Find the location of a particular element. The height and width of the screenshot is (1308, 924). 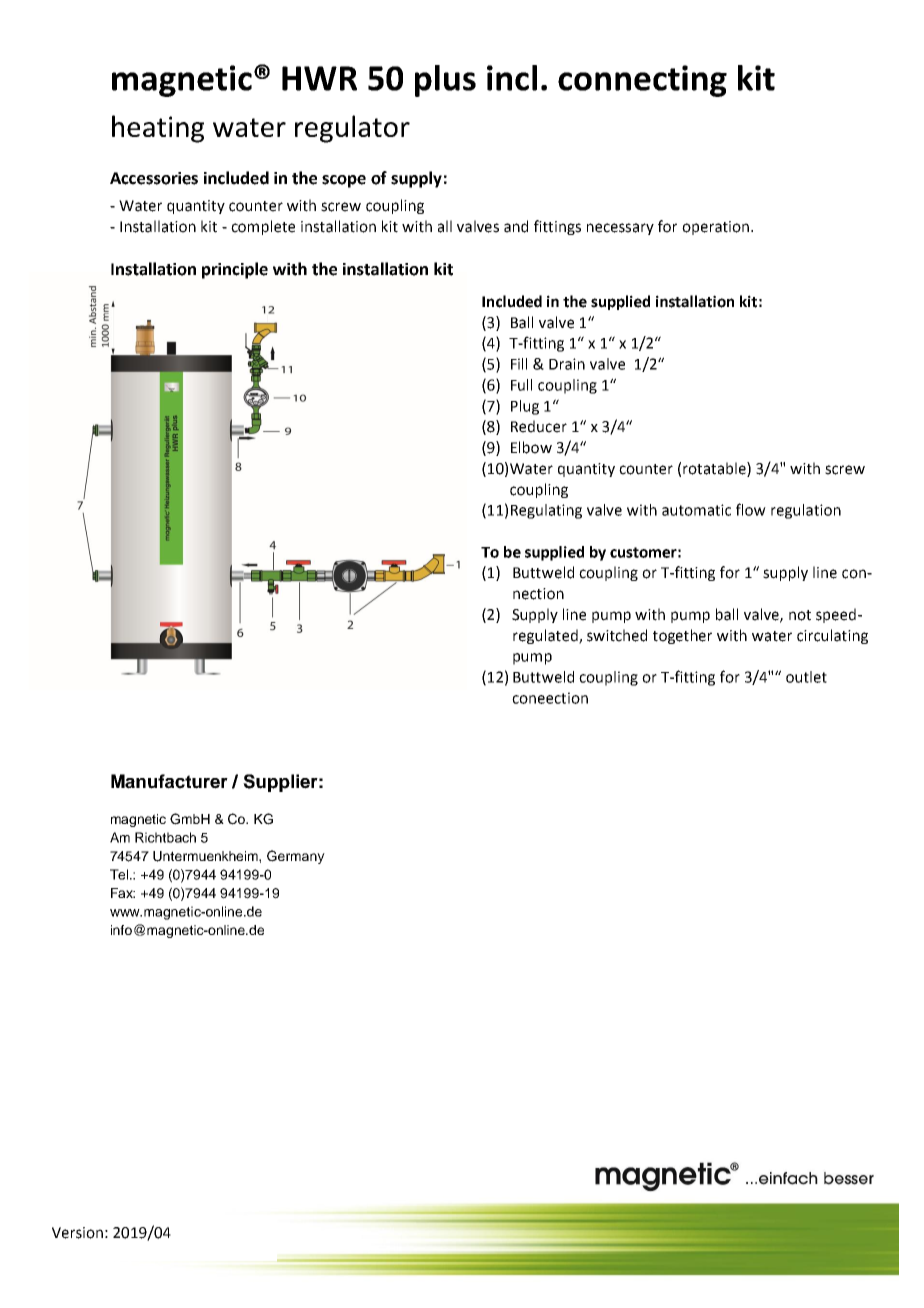

plus is located at coordinates (445, 81).
